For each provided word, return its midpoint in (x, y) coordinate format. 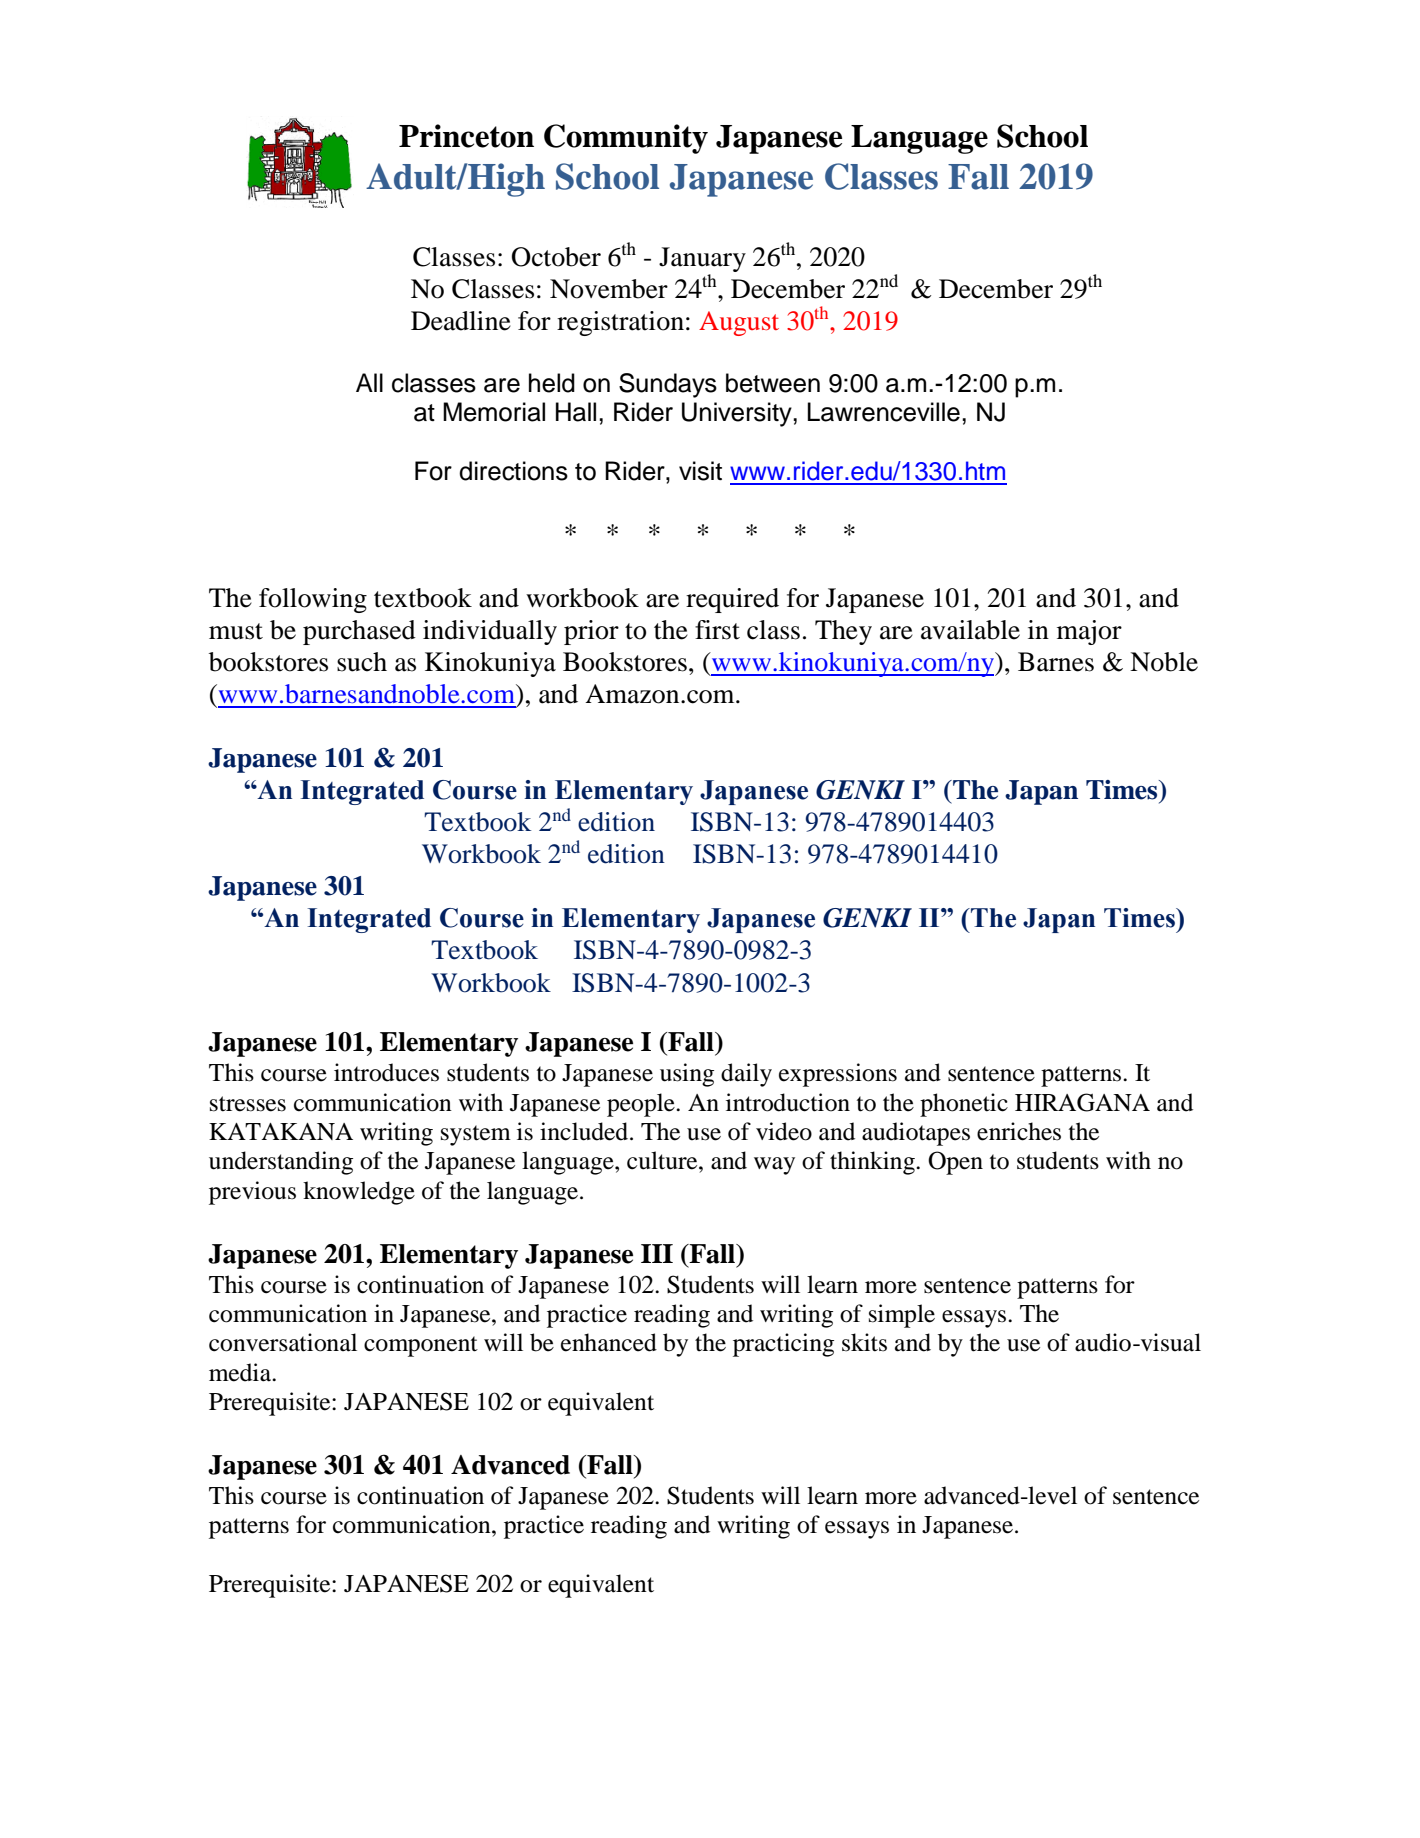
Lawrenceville (884, 412)
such (362, 662)
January (702, 259)
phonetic (964, 1105)
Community (626, 139)
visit (700, 471)
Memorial (494, 412)
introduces (386, 1072)
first (717, 630)
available (970, 630)
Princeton (466, 136)
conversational (283, 1342)
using (687, 1075)
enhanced (609, 1342)
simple (902, 1316)
